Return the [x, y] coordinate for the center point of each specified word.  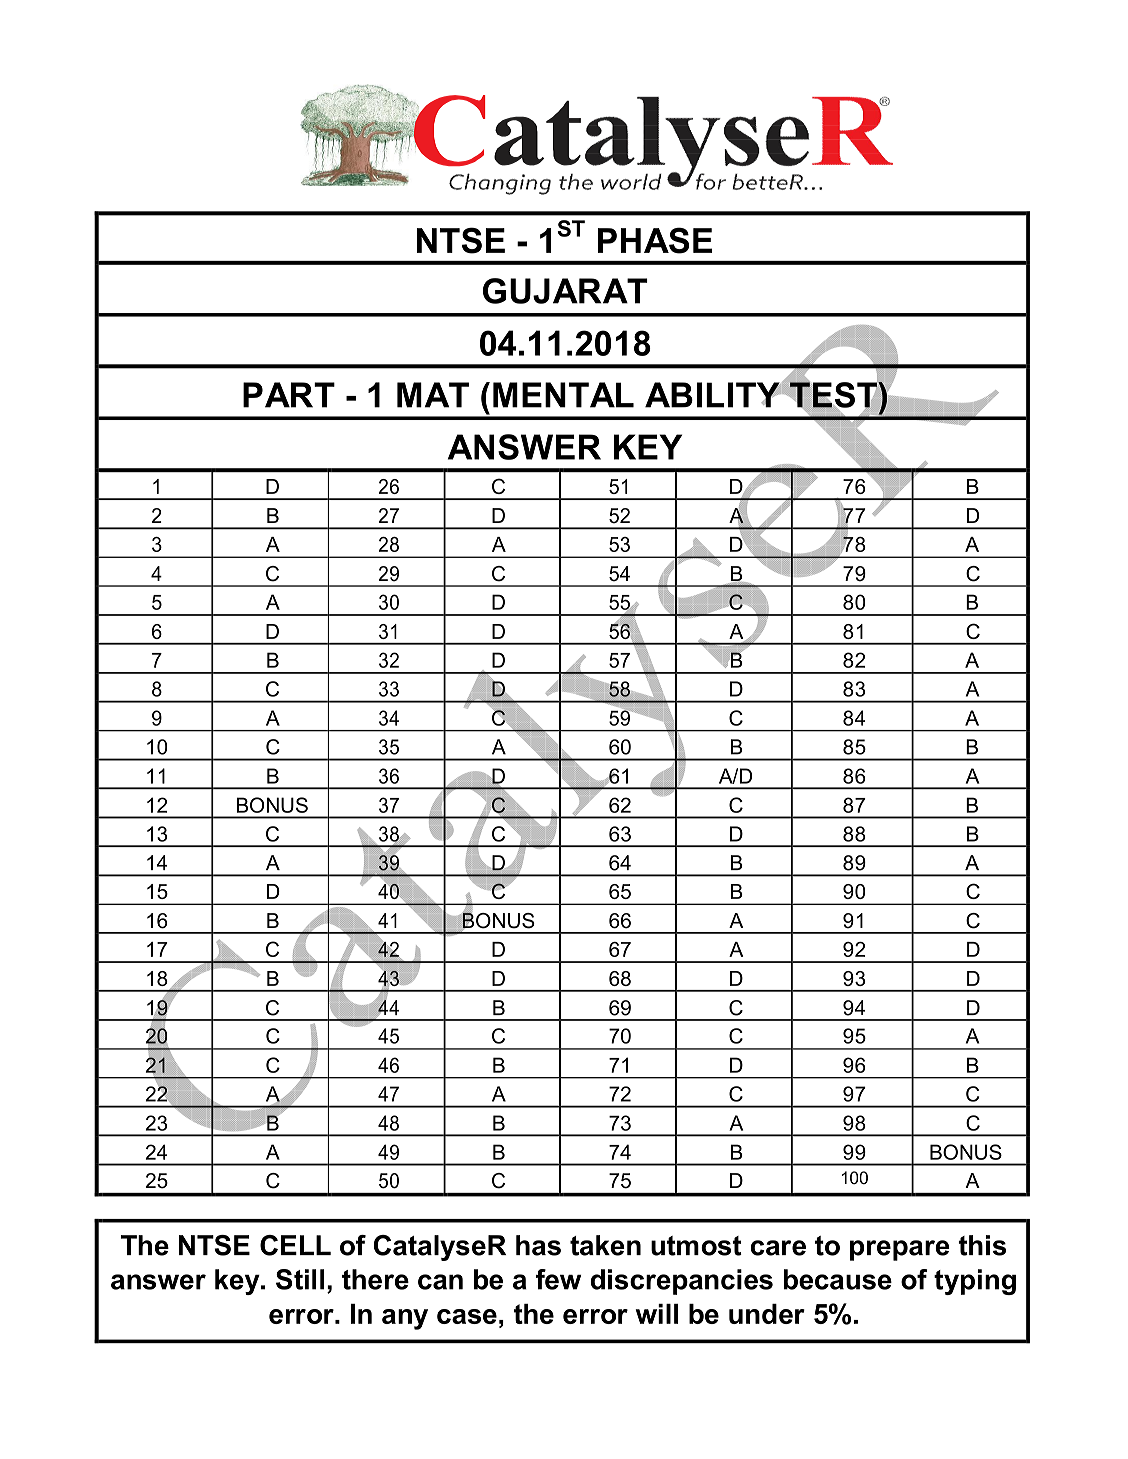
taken [605, 1245]
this [982, 1245]
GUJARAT [565, 291]
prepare [900, 1250]
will [657, 1314]
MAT [433, 395]
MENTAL [563, 395]
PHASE [655, 240]
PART [289, 395]
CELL [295, 1245]
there [375, 1279]
